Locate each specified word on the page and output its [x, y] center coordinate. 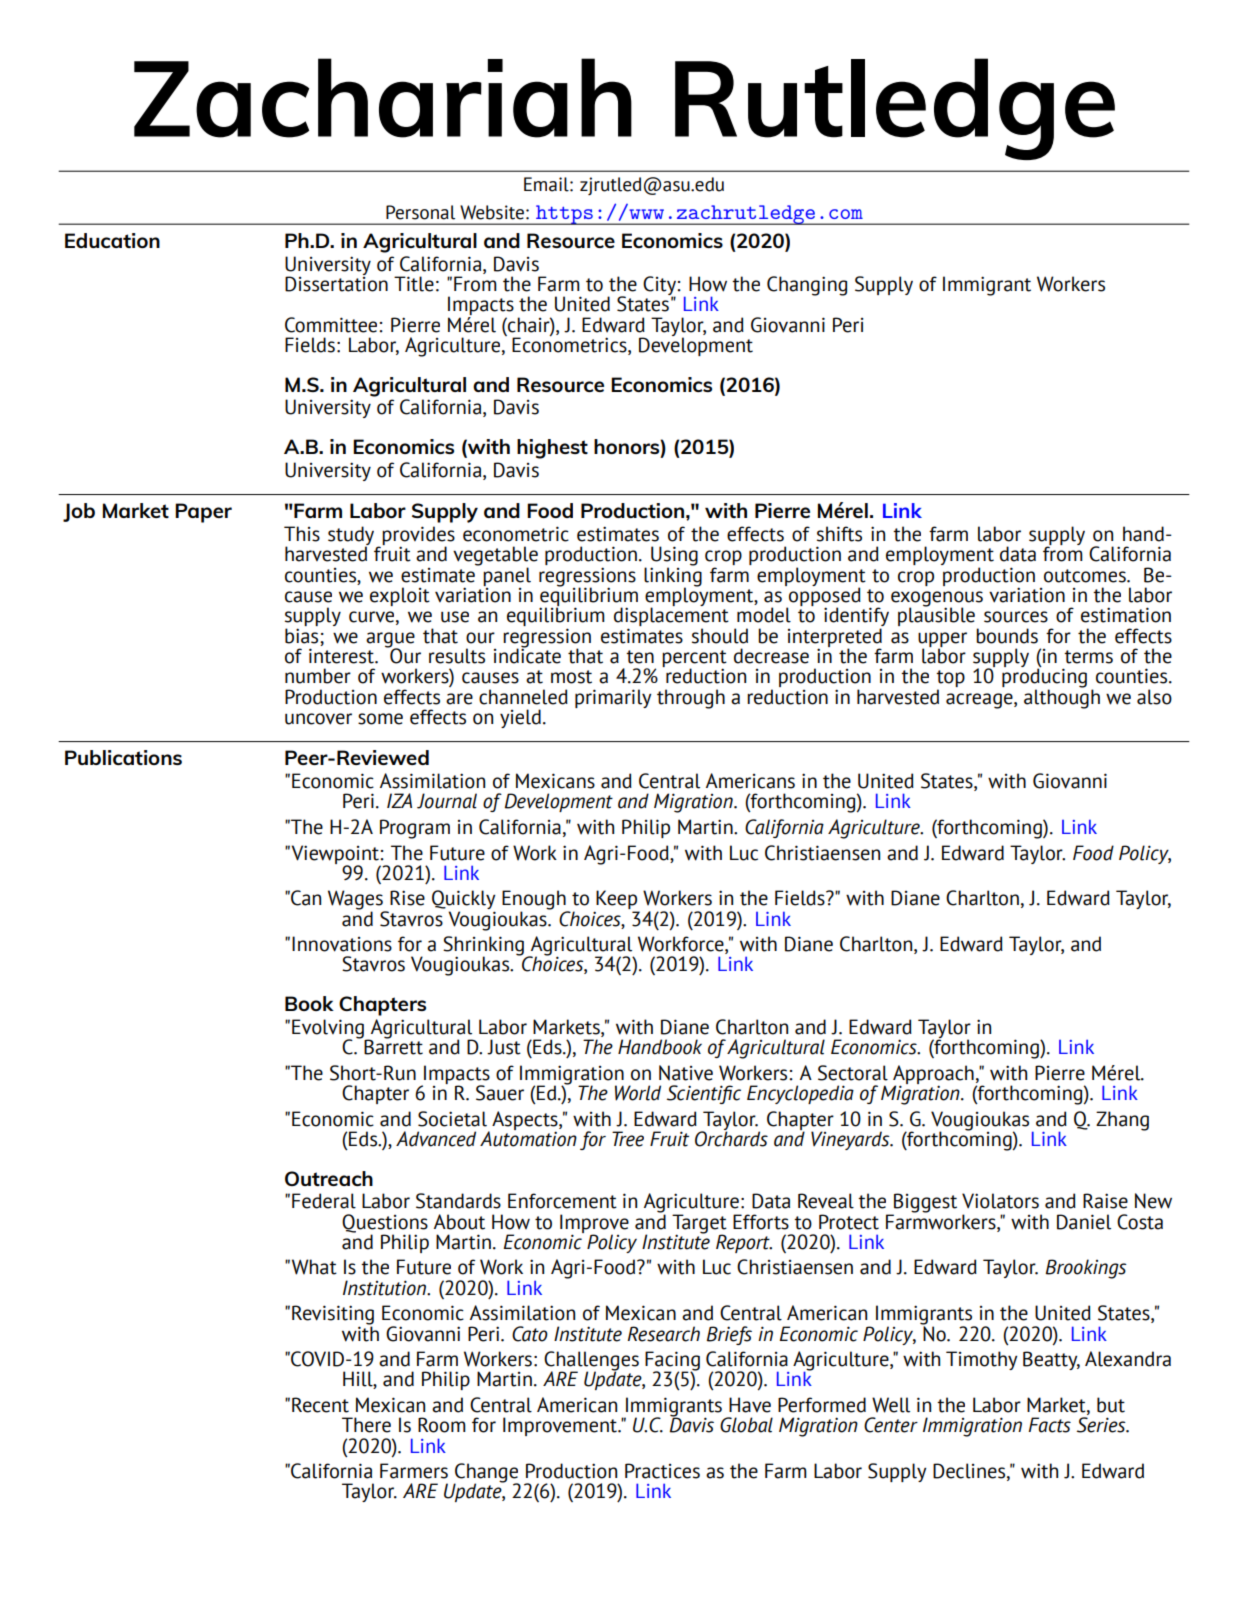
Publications [123, 757]
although [1062, 698]
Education [112, 240]
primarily [613, 698]
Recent [320, 1405]
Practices [662, 1471]
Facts [1049, 1425]
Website [492, 212]
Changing [807, 286]
